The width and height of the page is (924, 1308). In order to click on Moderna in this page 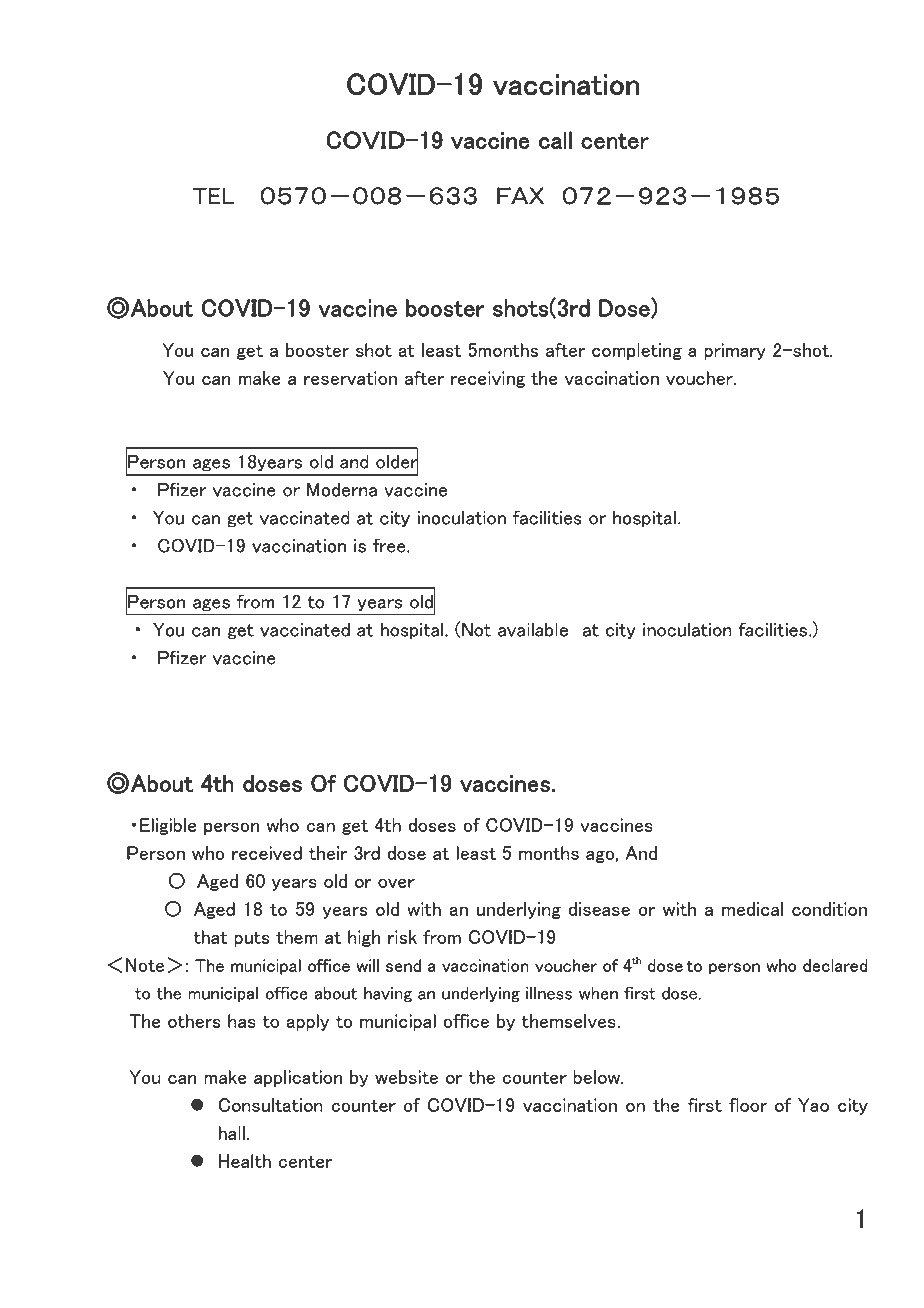, I will do `click(342, 489)`.
